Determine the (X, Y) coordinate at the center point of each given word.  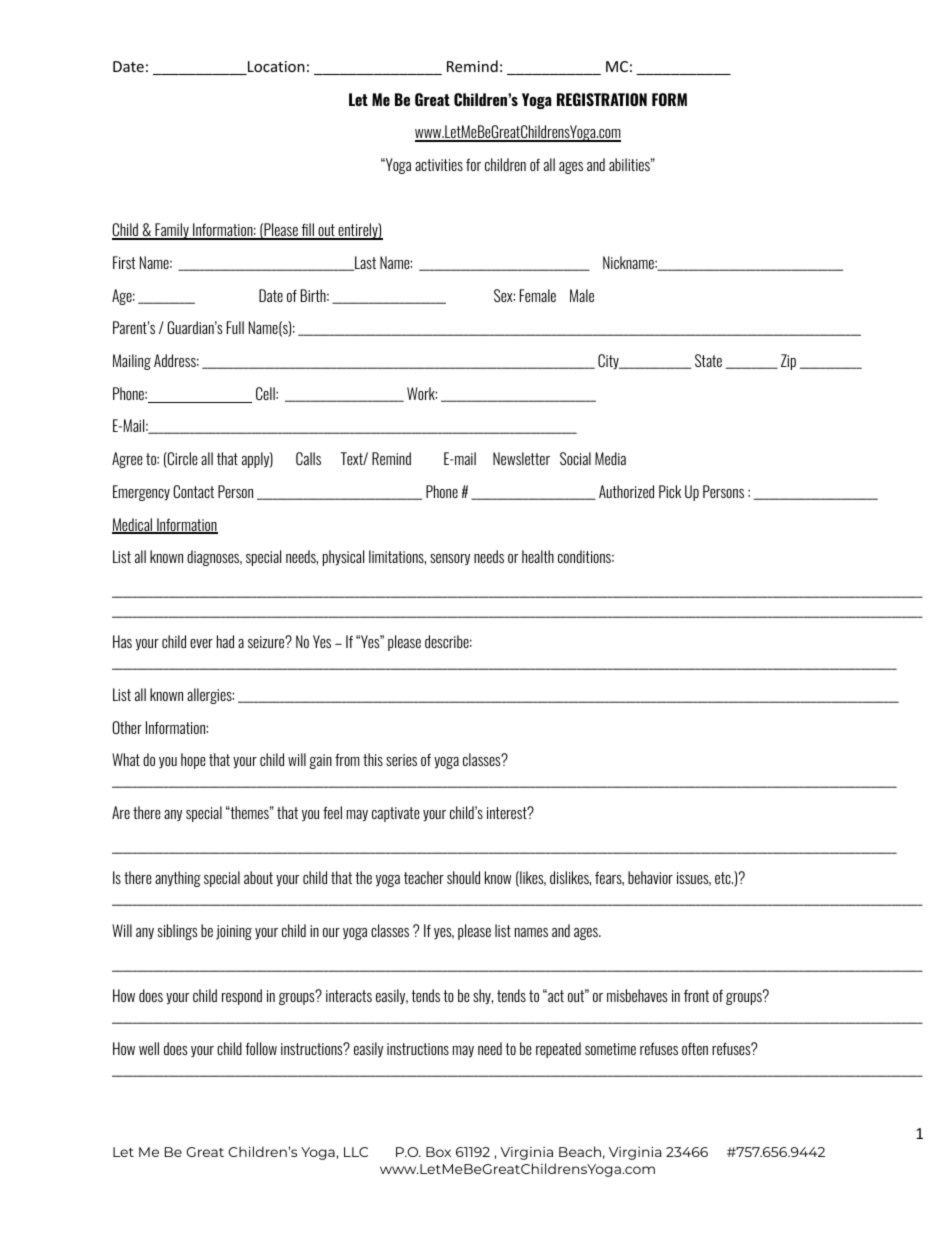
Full (235, 327)
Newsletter (521, 458)
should (463, 877)
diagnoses (214, 558)
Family (172, 231)
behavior (650, 877)
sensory (450, 560)
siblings (177, 932)
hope (193, 761)
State (708, 360)
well (149, 1048)
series (401, 760)
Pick (670, 491)
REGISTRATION (602, 99)
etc (724, 878)
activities (439, 165)
